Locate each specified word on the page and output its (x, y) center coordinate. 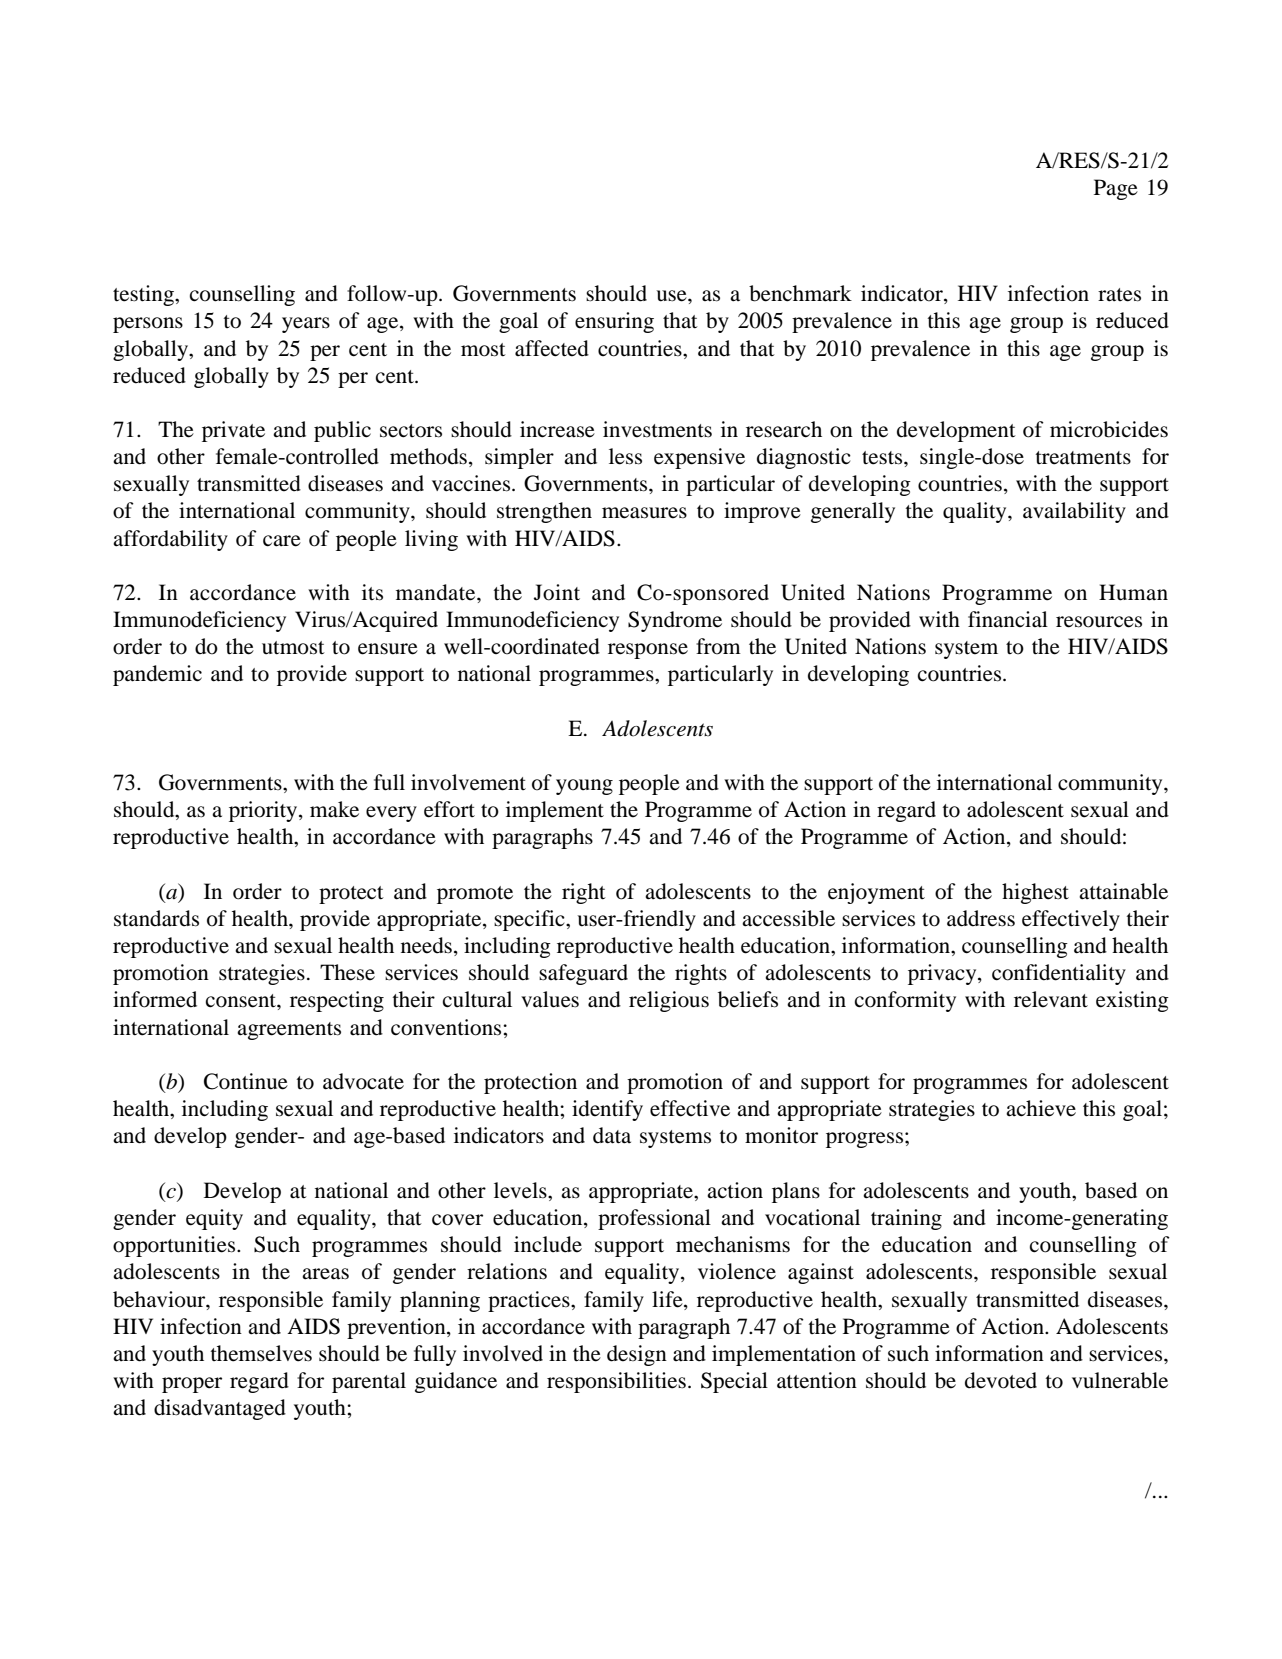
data (612, 1135)
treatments (1083, 458)
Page (1116, 189)
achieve (1041, 1108)
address (981, 918)
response (648, 651)
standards (156, 918)
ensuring (614, 322)
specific (530, 920)
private (233, 431)
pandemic (157, 675)
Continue (246, 1081)
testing (144, 295)
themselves (261, 1353)
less (625, 456)
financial (1008, 619)
